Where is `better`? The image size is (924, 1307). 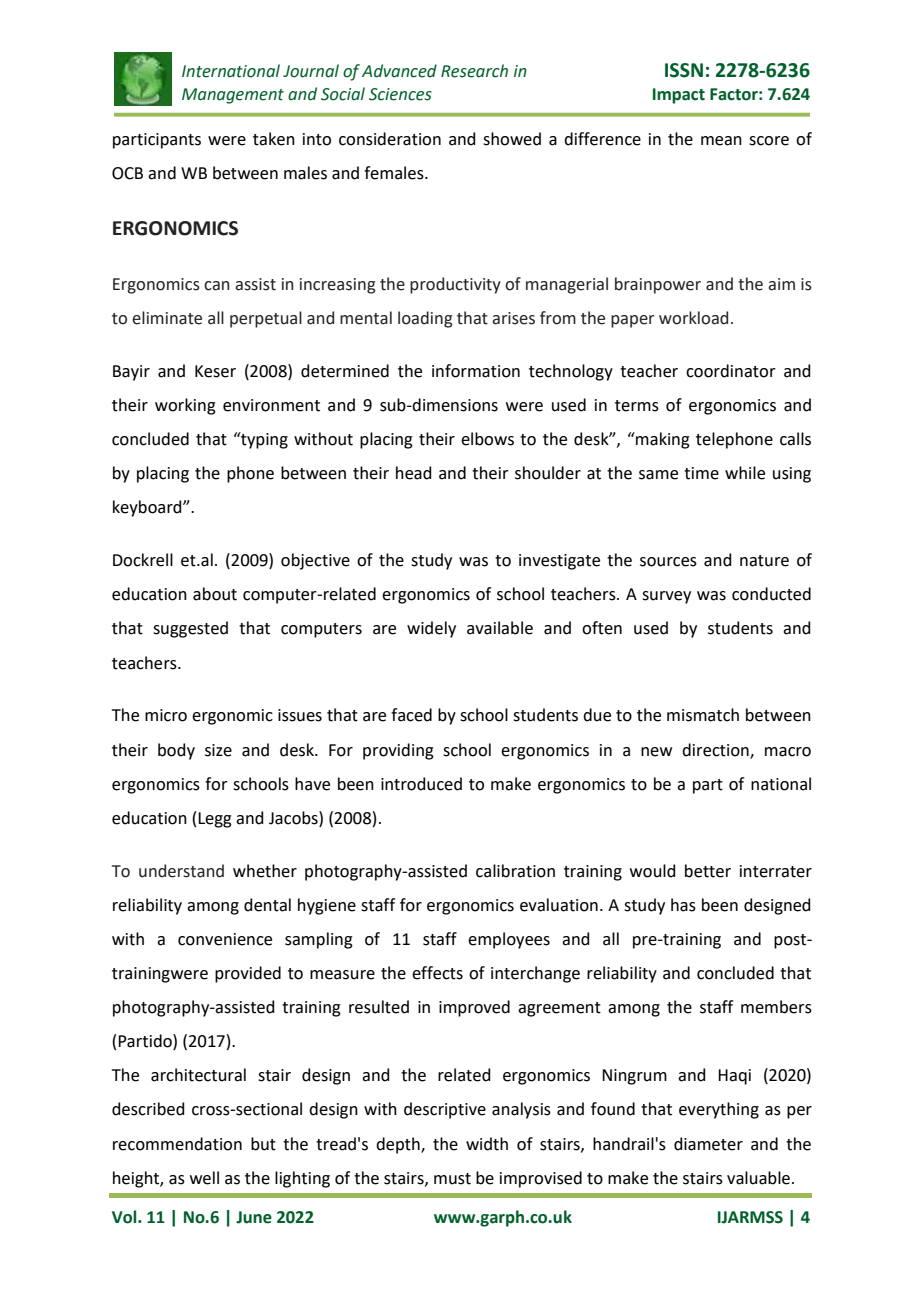 better is located at coordinates (708, 871).
